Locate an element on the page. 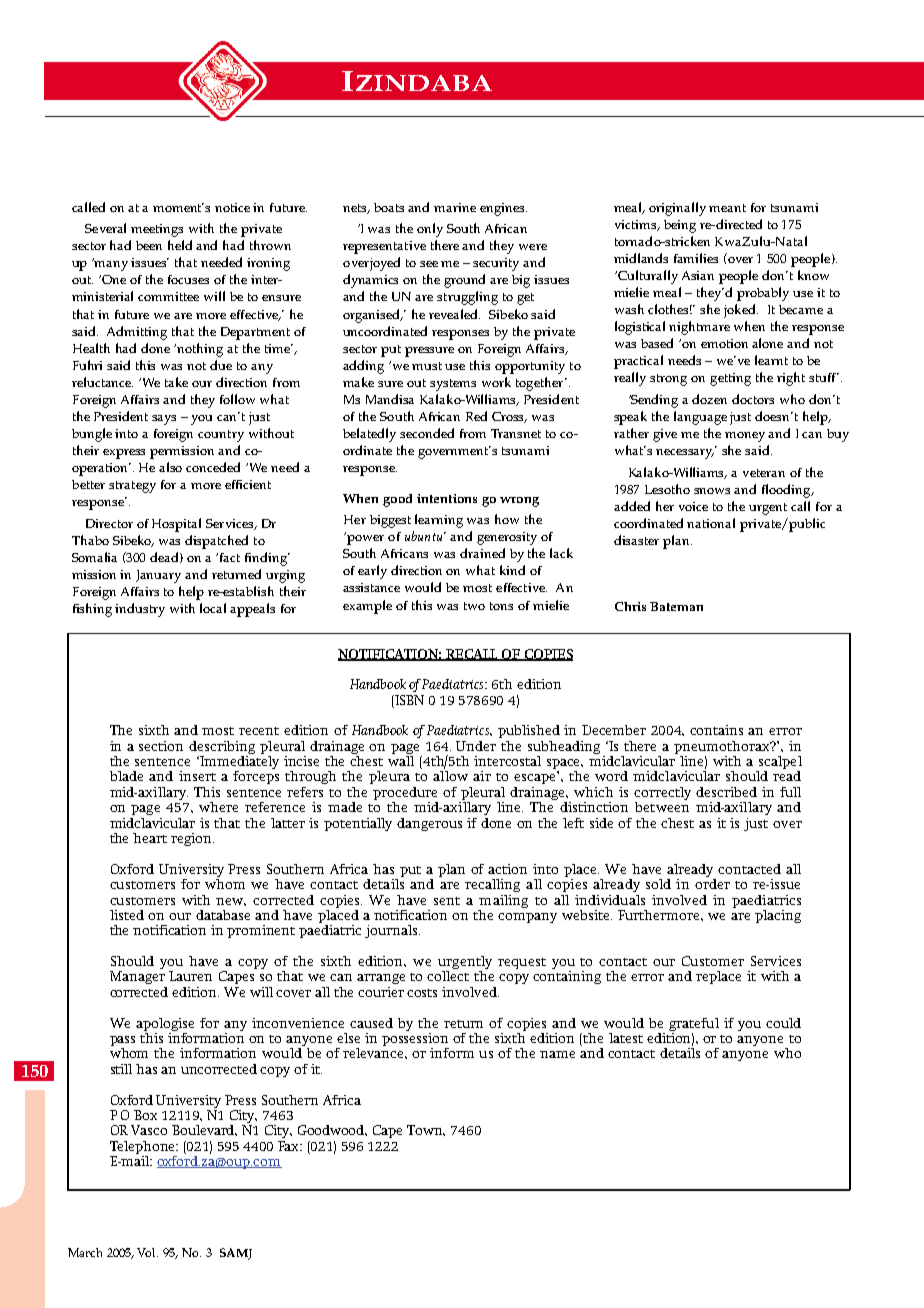  database is located at coordinates (223, 915).
